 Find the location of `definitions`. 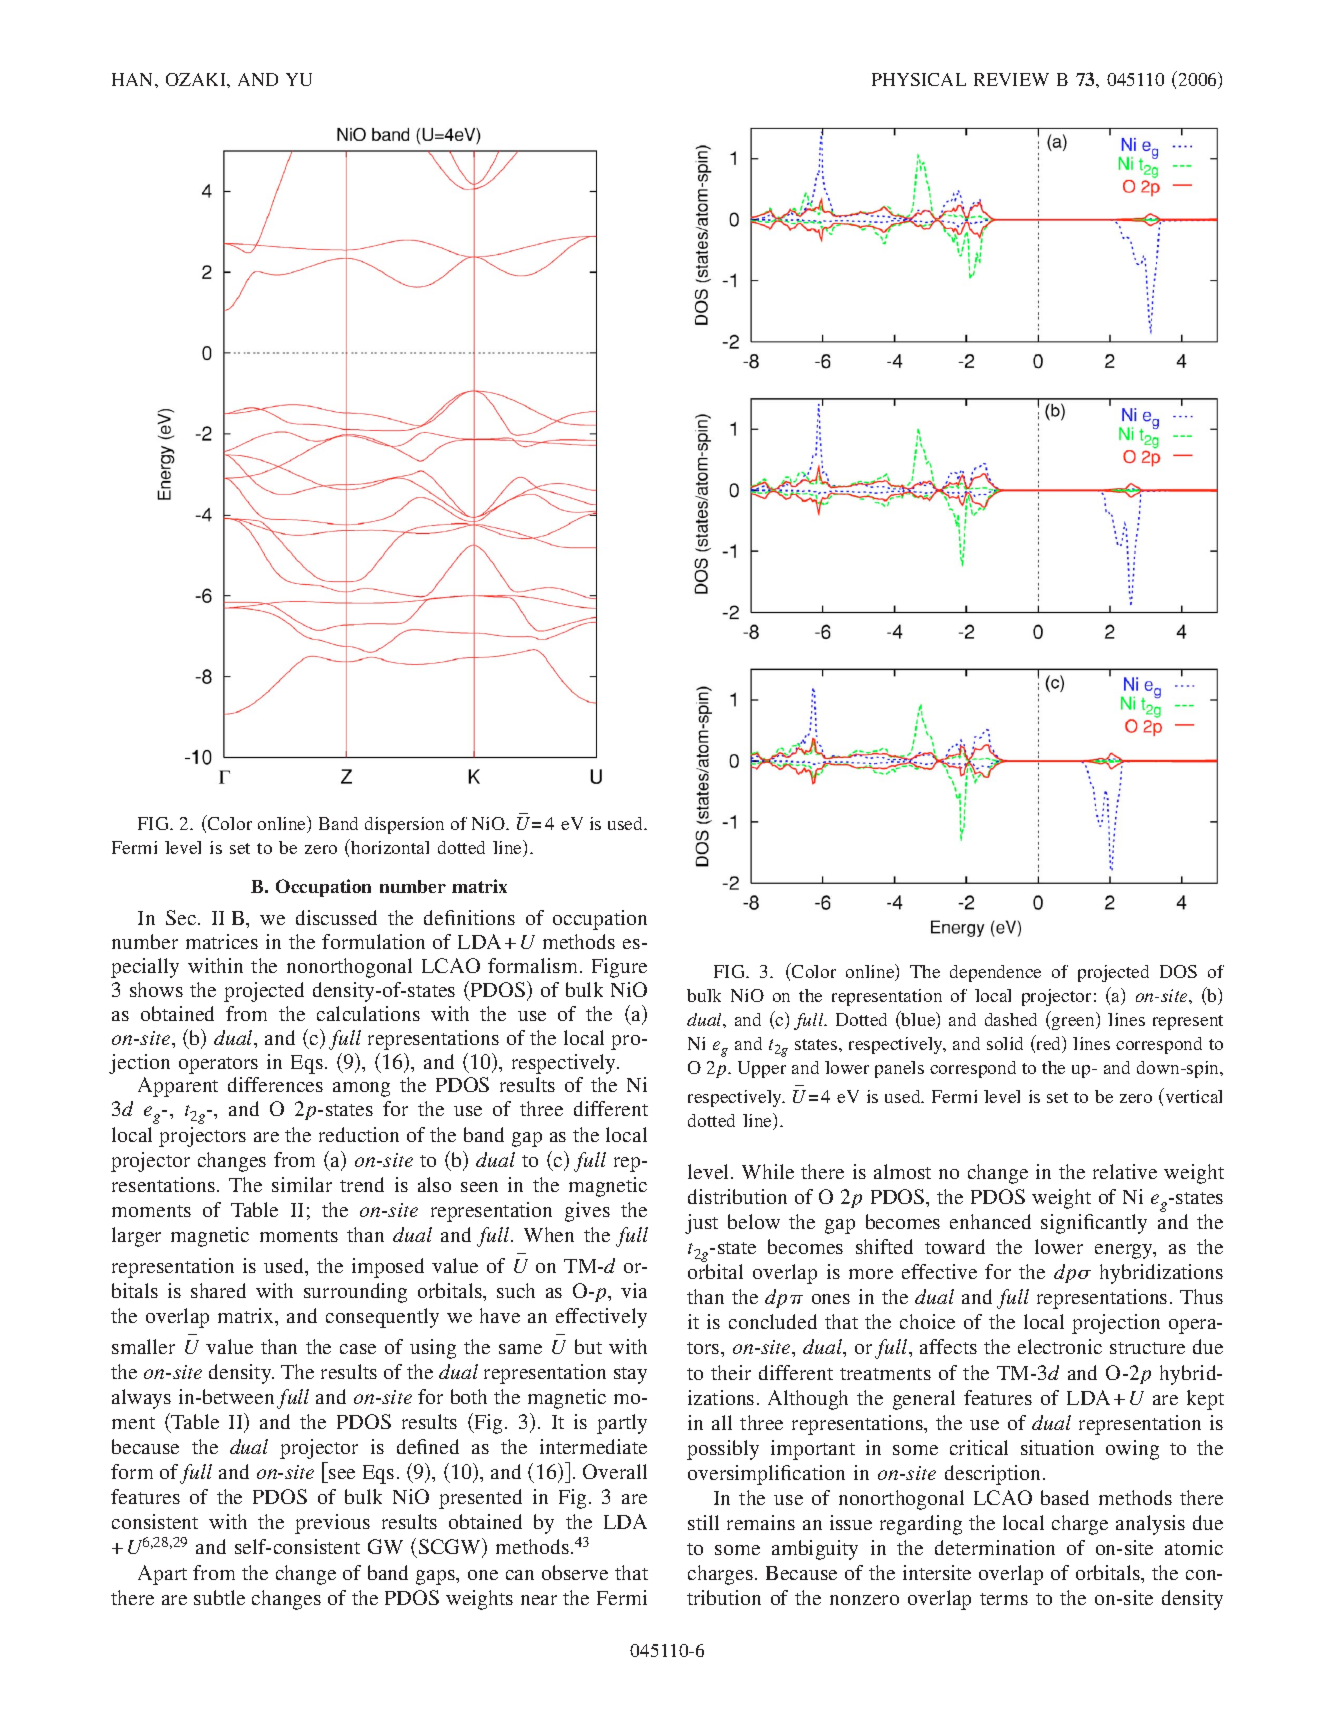

definitions is located at coordinates (469, 917).
